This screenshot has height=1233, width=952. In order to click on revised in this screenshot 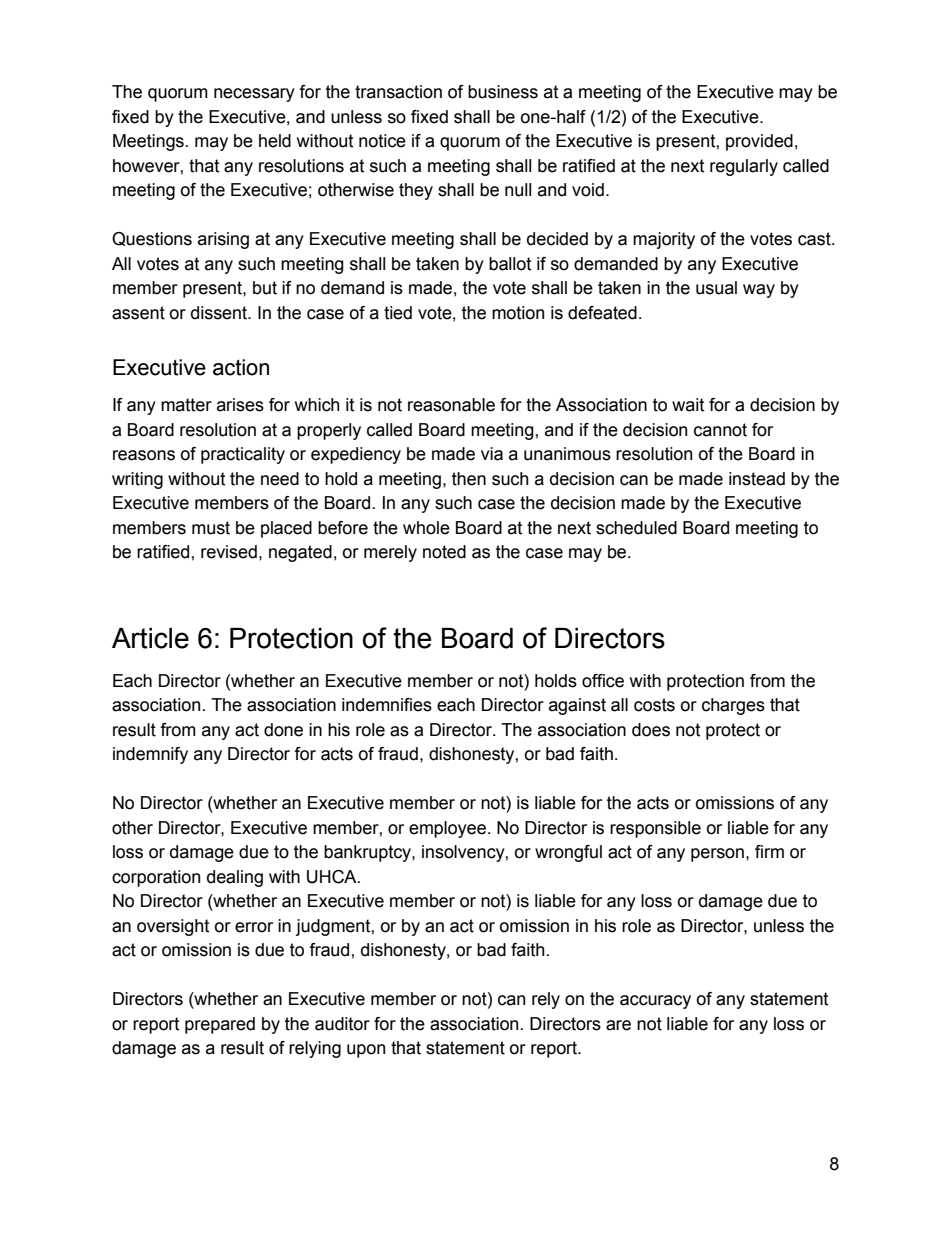, I will do `click(229, 552)`.
